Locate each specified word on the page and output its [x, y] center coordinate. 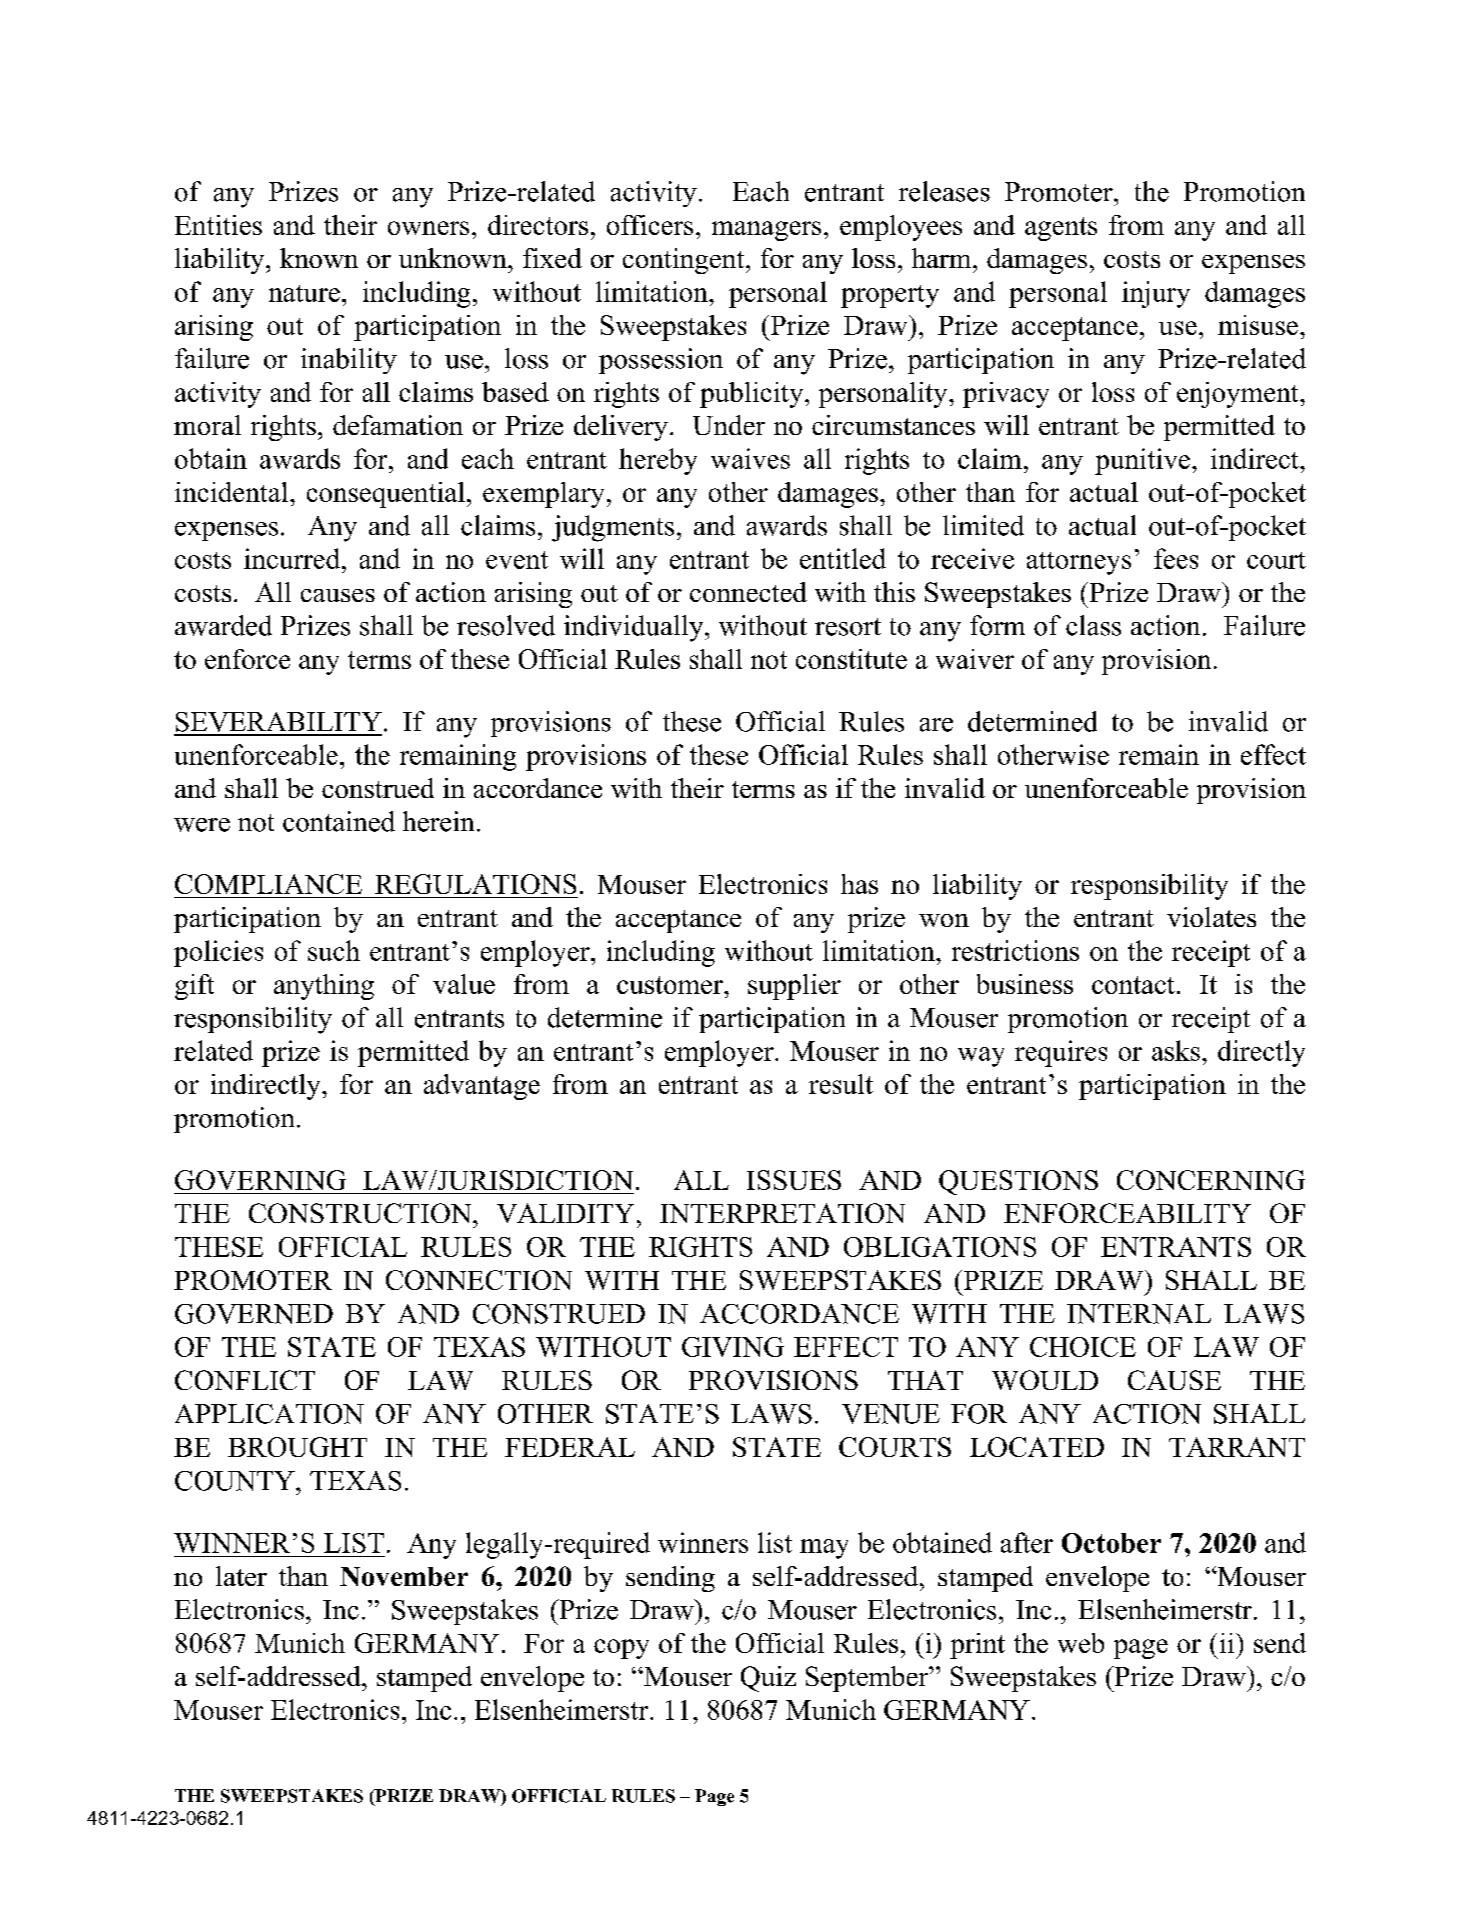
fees [1176, 558]
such [334, 950]
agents [1061, 229]
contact [1133, 985]
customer [671, 985]
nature [304, 293]
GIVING [733, 1347]
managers [766, 231]
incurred [292, 558]
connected [748, 592]
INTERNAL [1139, 1314]
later [241, 1576]
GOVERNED [254, 1314]
